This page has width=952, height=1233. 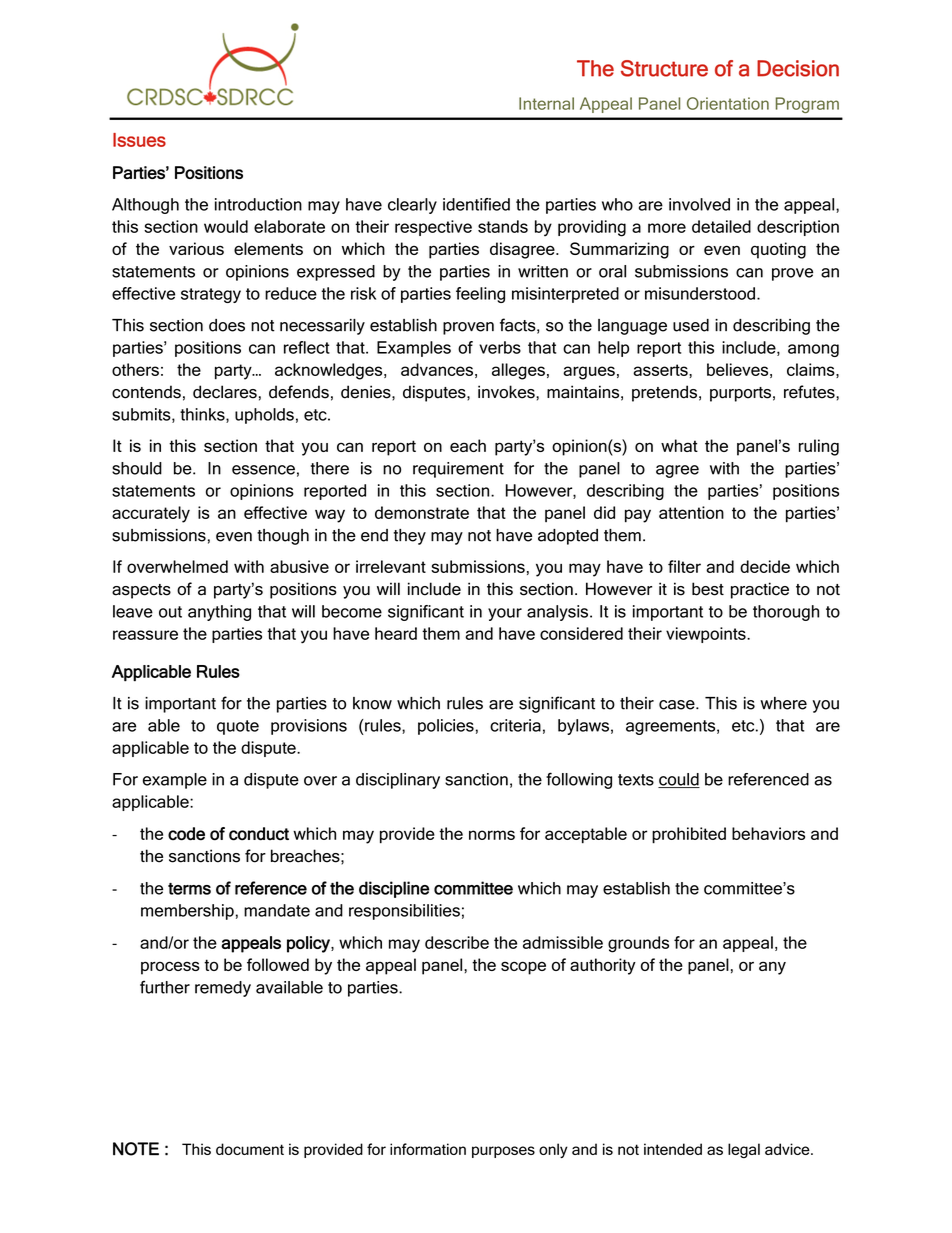 What do you see at coordinates (546, 103) in the page?
I see `Internal` at bounding box center [546, 103].
